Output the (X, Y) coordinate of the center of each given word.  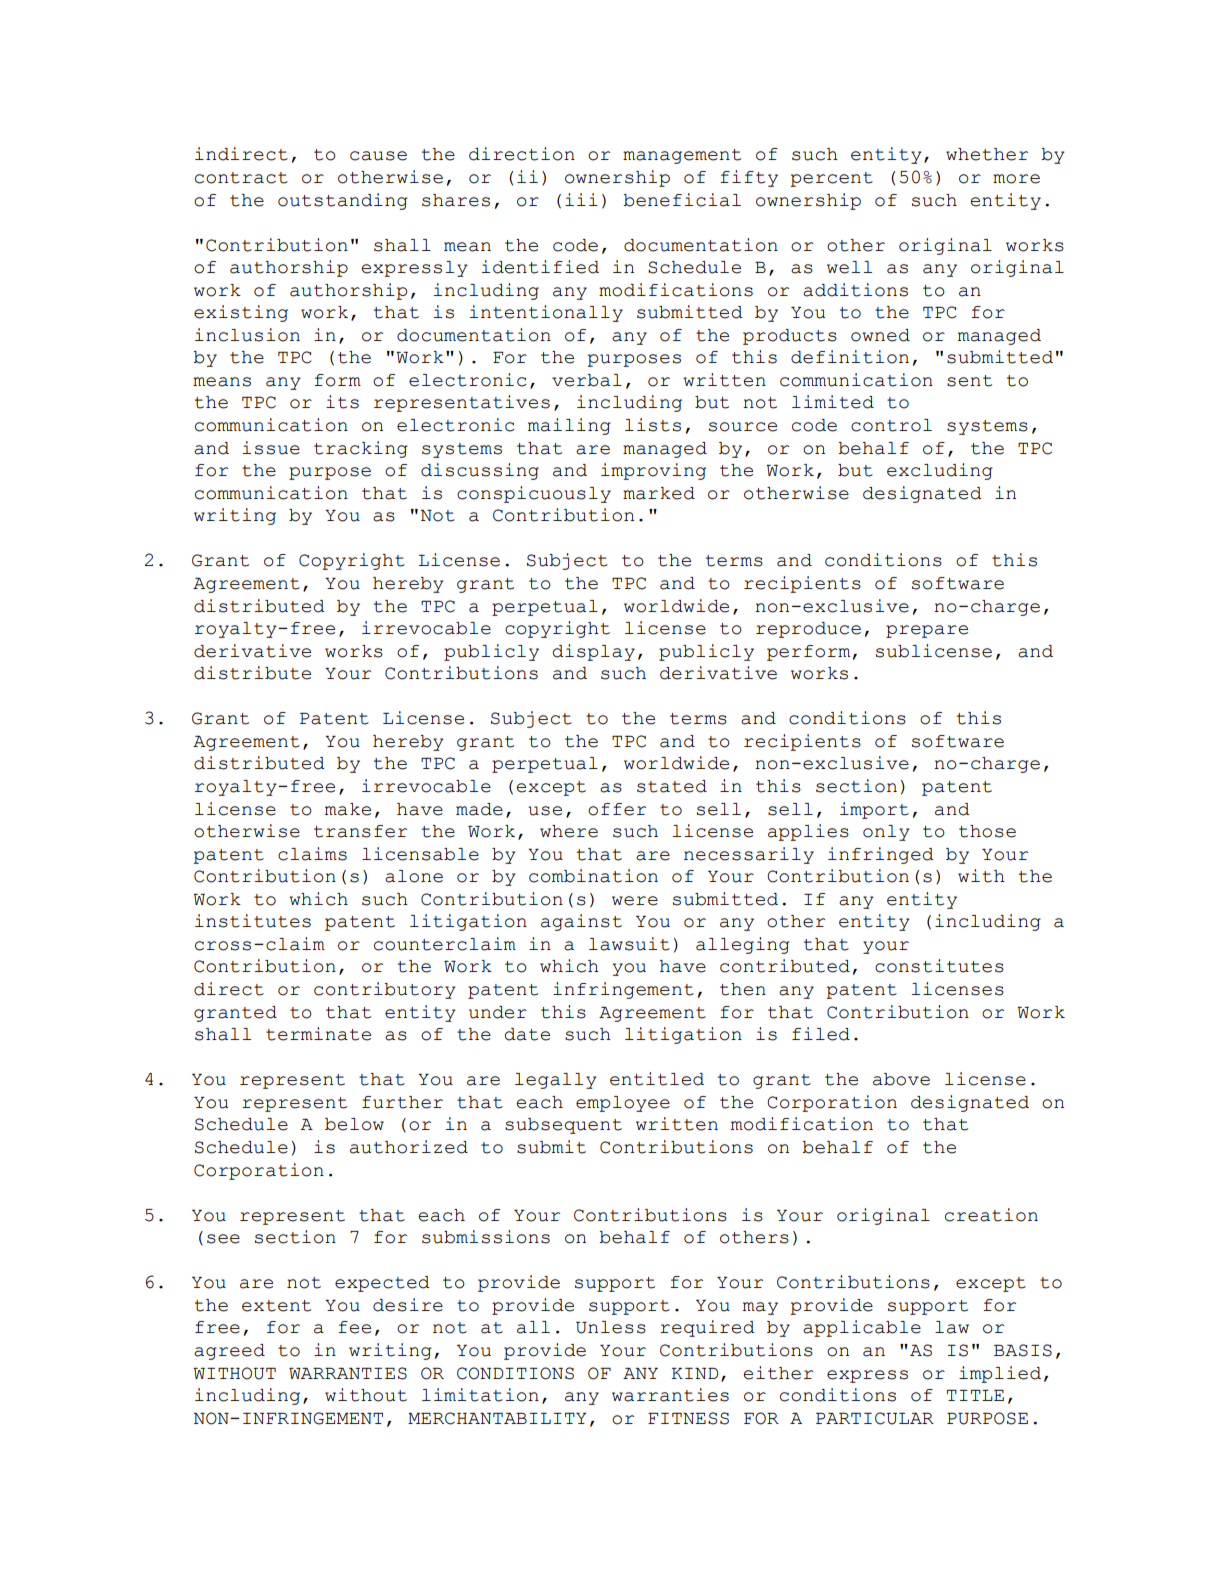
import (874, 810)
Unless (611, 1327)
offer (617, 809)
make (348, 809)
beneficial (682, 200)
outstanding (343, 201)
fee (354, 1327)
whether (987, 154)
